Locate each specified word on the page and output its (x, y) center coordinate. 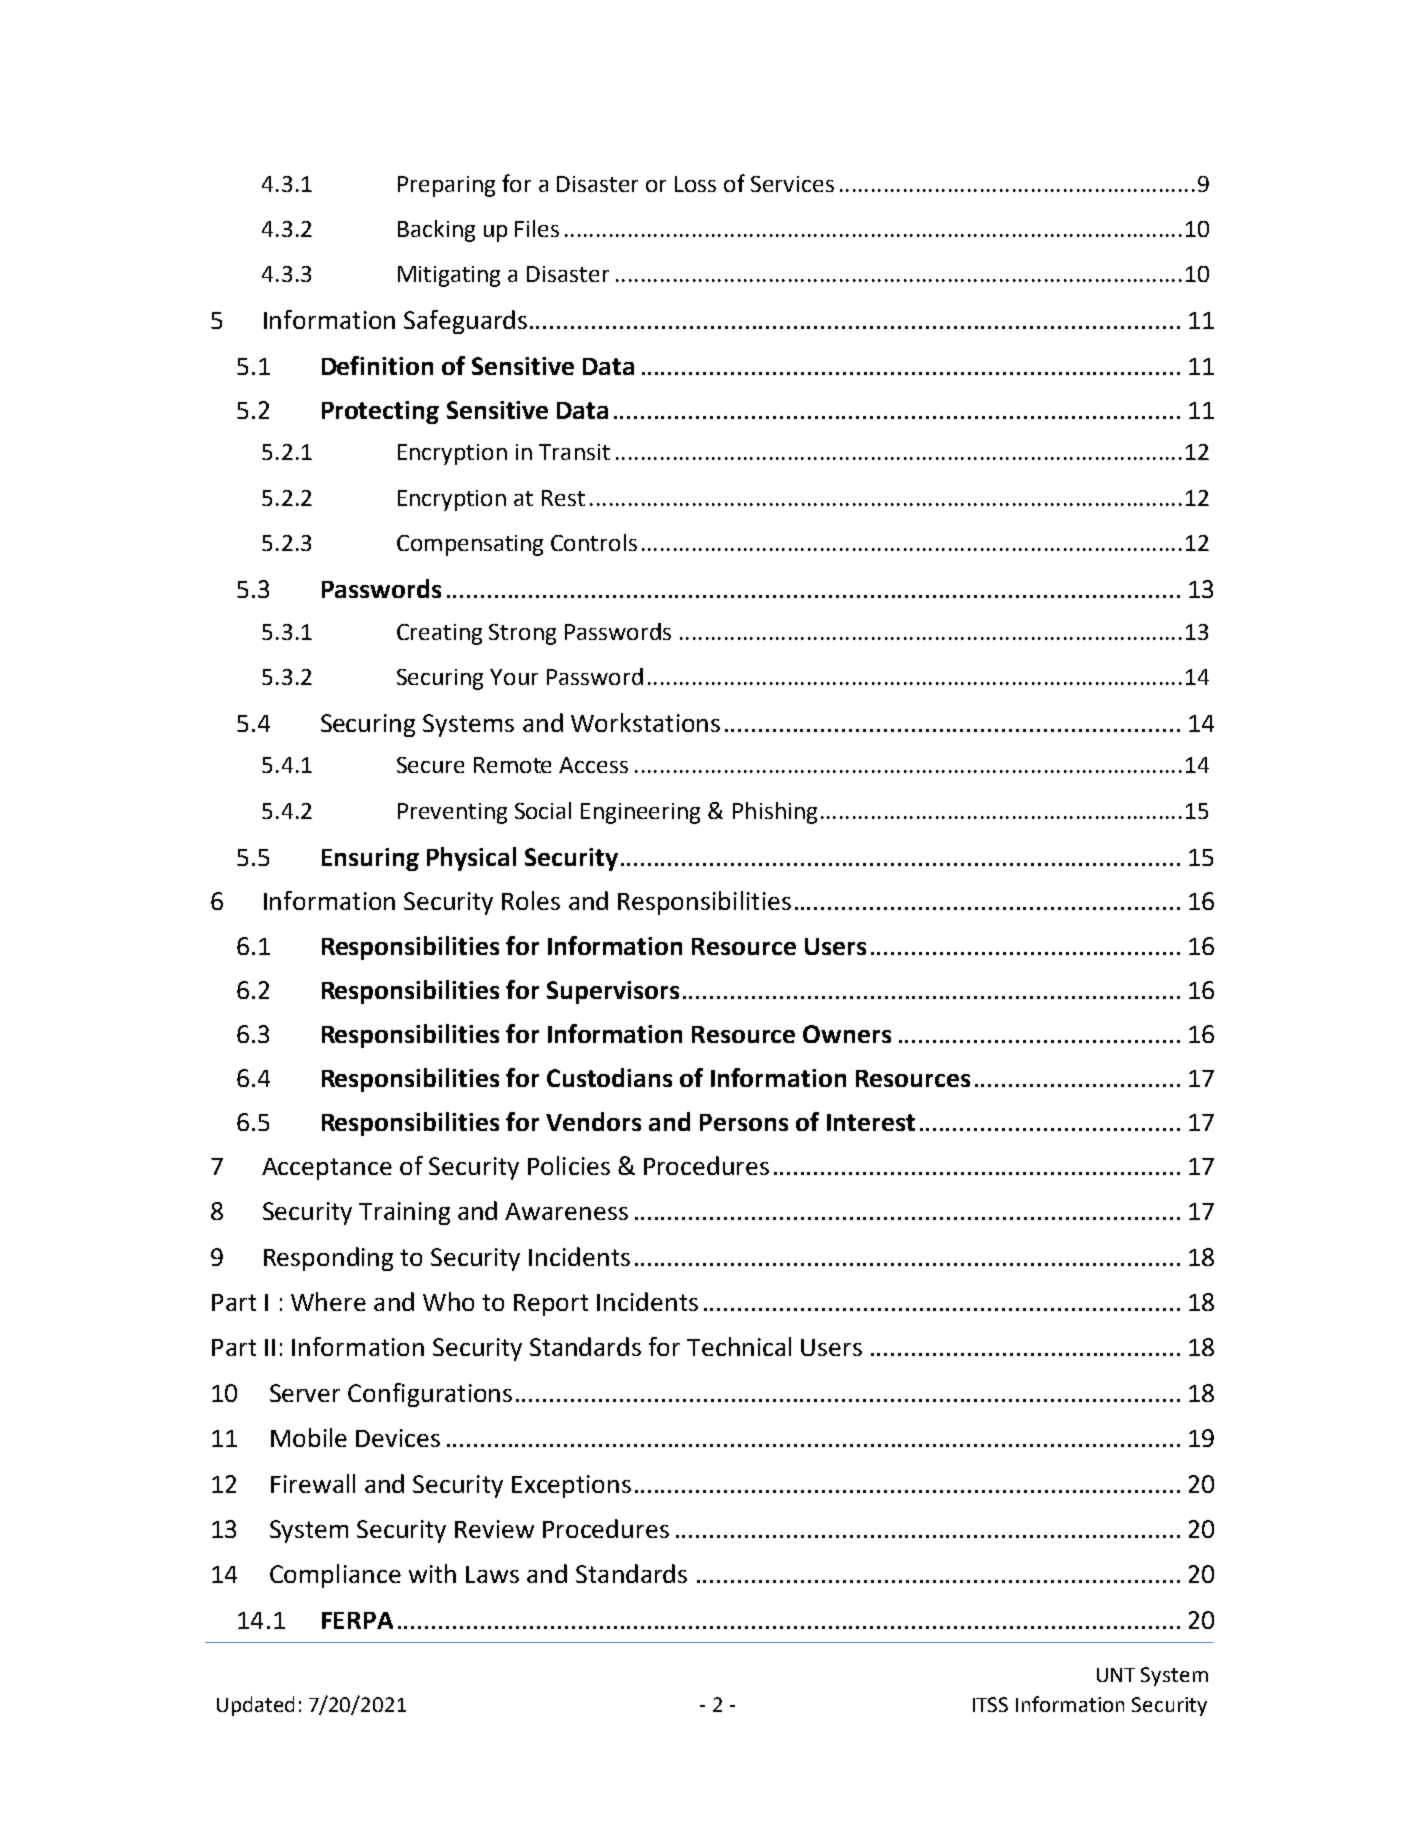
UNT (1116, 1675)
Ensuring (370, 859)
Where (328, 1301)
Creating (439, 634)
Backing (436, 231)
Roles (531, 900)
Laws (492, 1574)
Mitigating (449, 276)
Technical (739, 1346)
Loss (695, 184)
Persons (744, 1122)
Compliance (335, 1576)
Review (494, 1529)
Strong (522, 634)
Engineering (640, 813)
